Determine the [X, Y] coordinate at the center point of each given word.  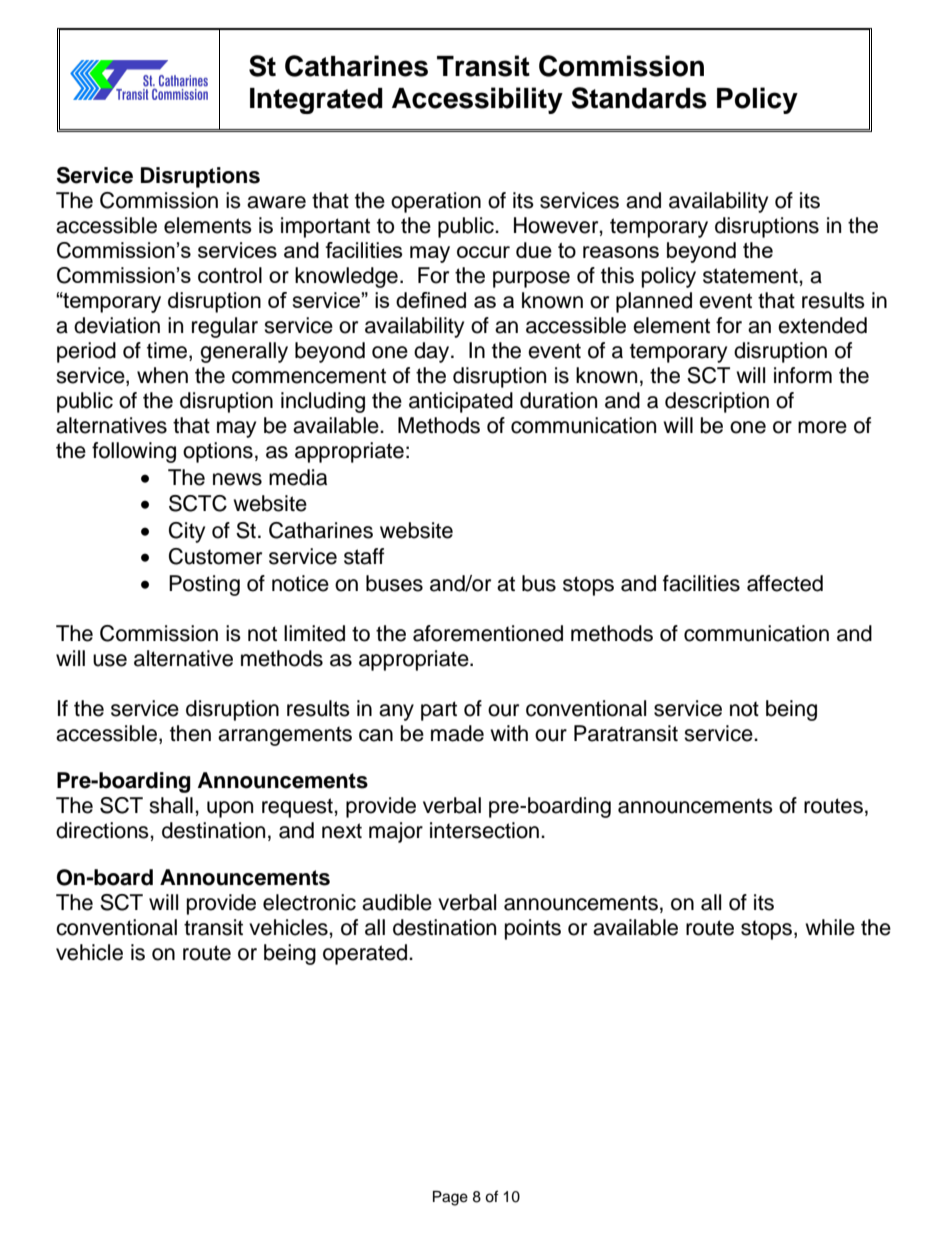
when [162, 375]
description [717, 402]
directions [103, 830]
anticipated [461, 402]
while [830, 927]
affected [785, 583]
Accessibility [477, 100]
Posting [204, 585]
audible [397, 902]
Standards [639, 98]
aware [276, 202]
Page [450, 1198]
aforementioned [488, 633]
